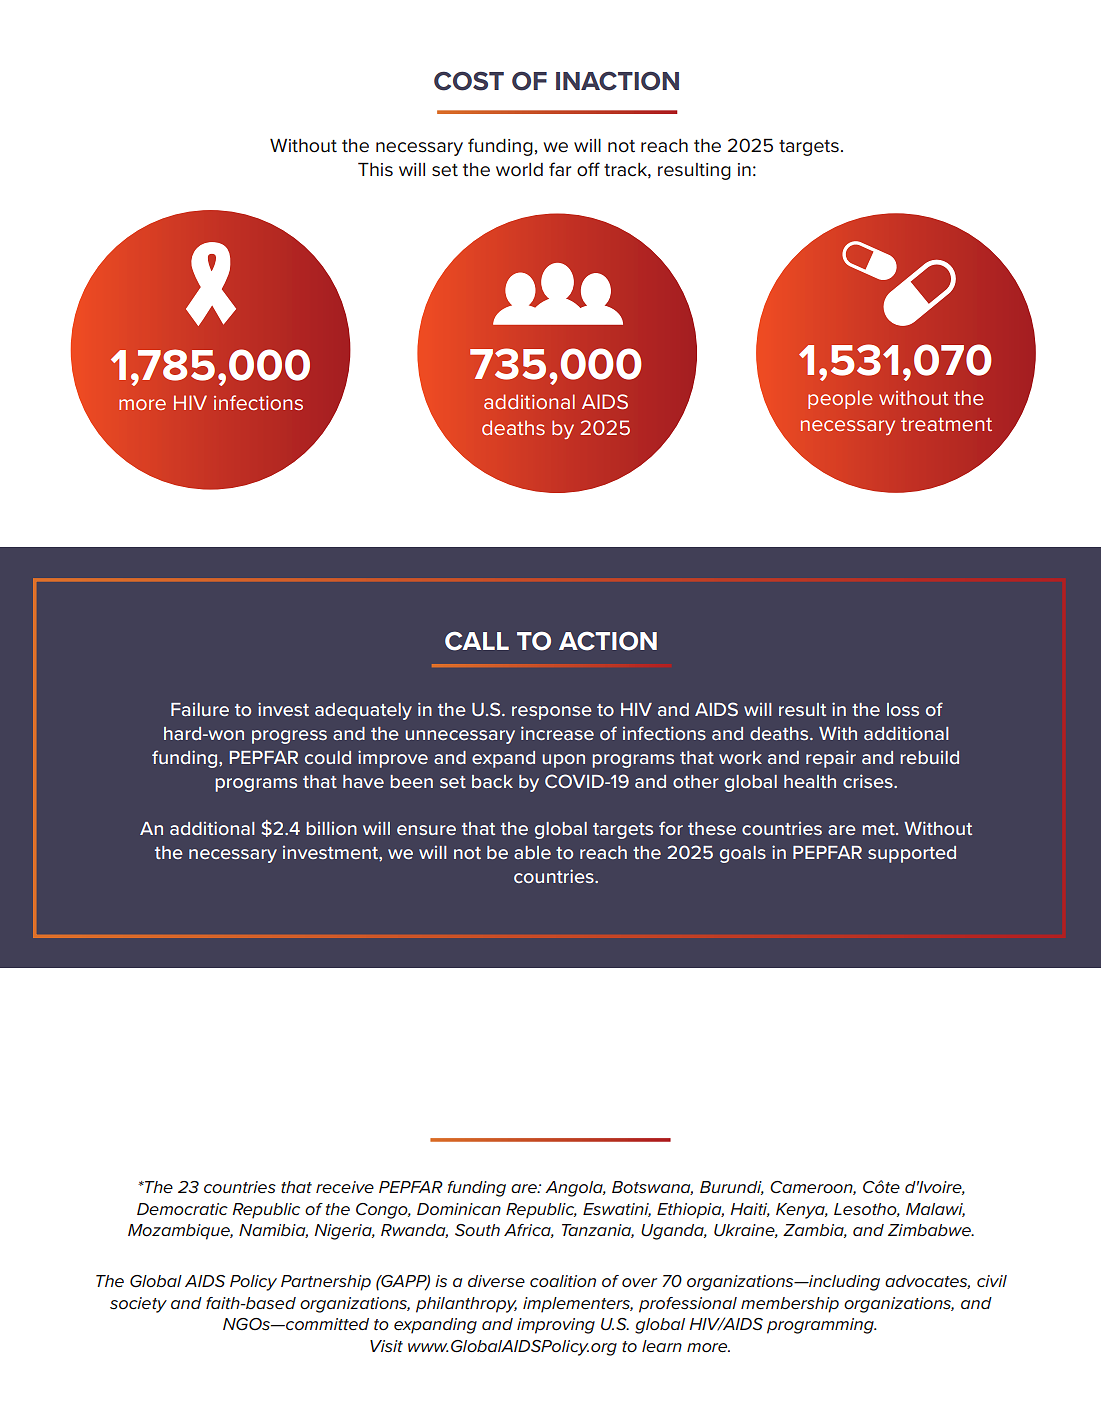 The height and width of the screenshot is (1424, 1101). I want to click on world, so click(519, 170).
